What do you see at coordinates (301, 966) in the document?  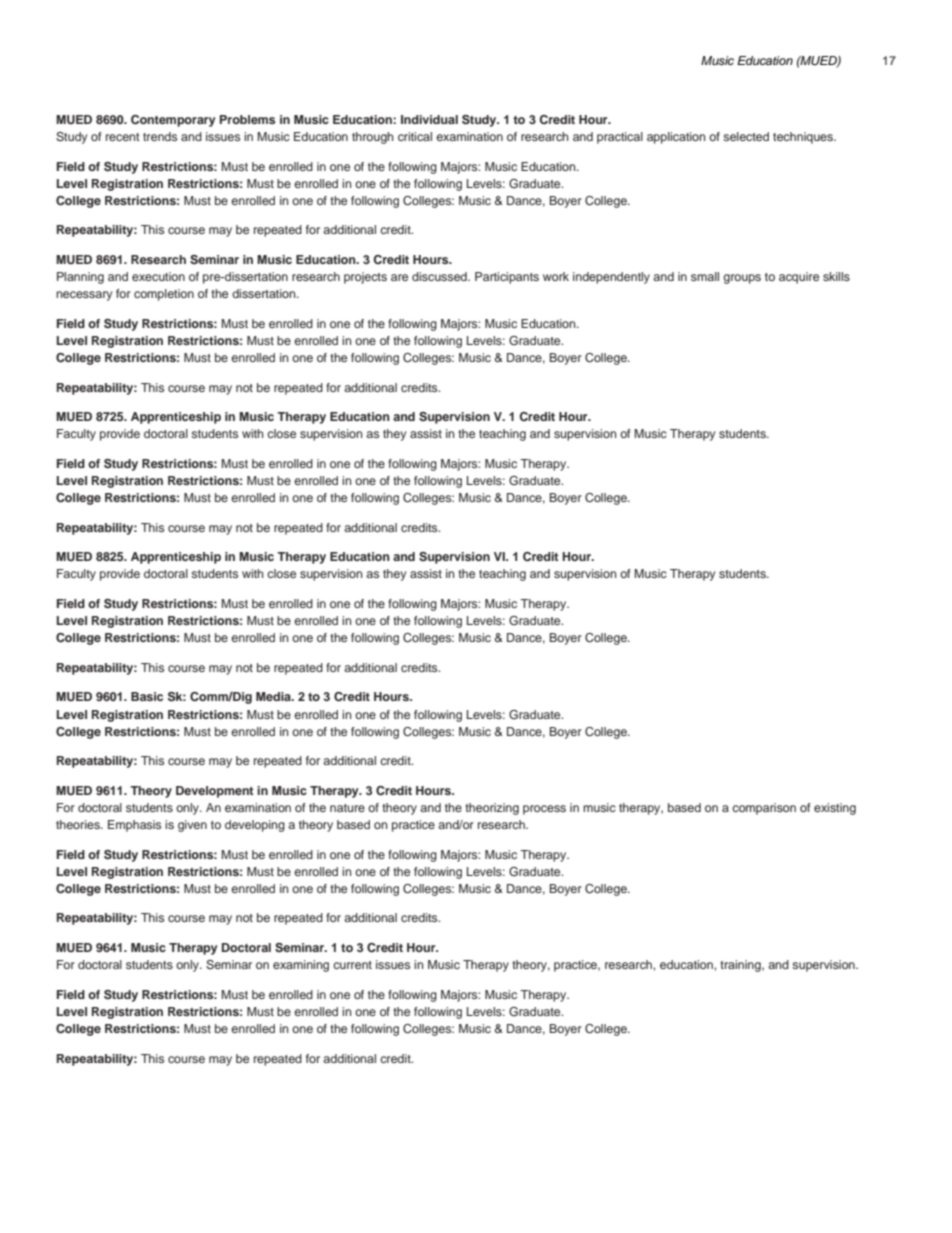 I see `examining` at bounding box center [301, 966].
